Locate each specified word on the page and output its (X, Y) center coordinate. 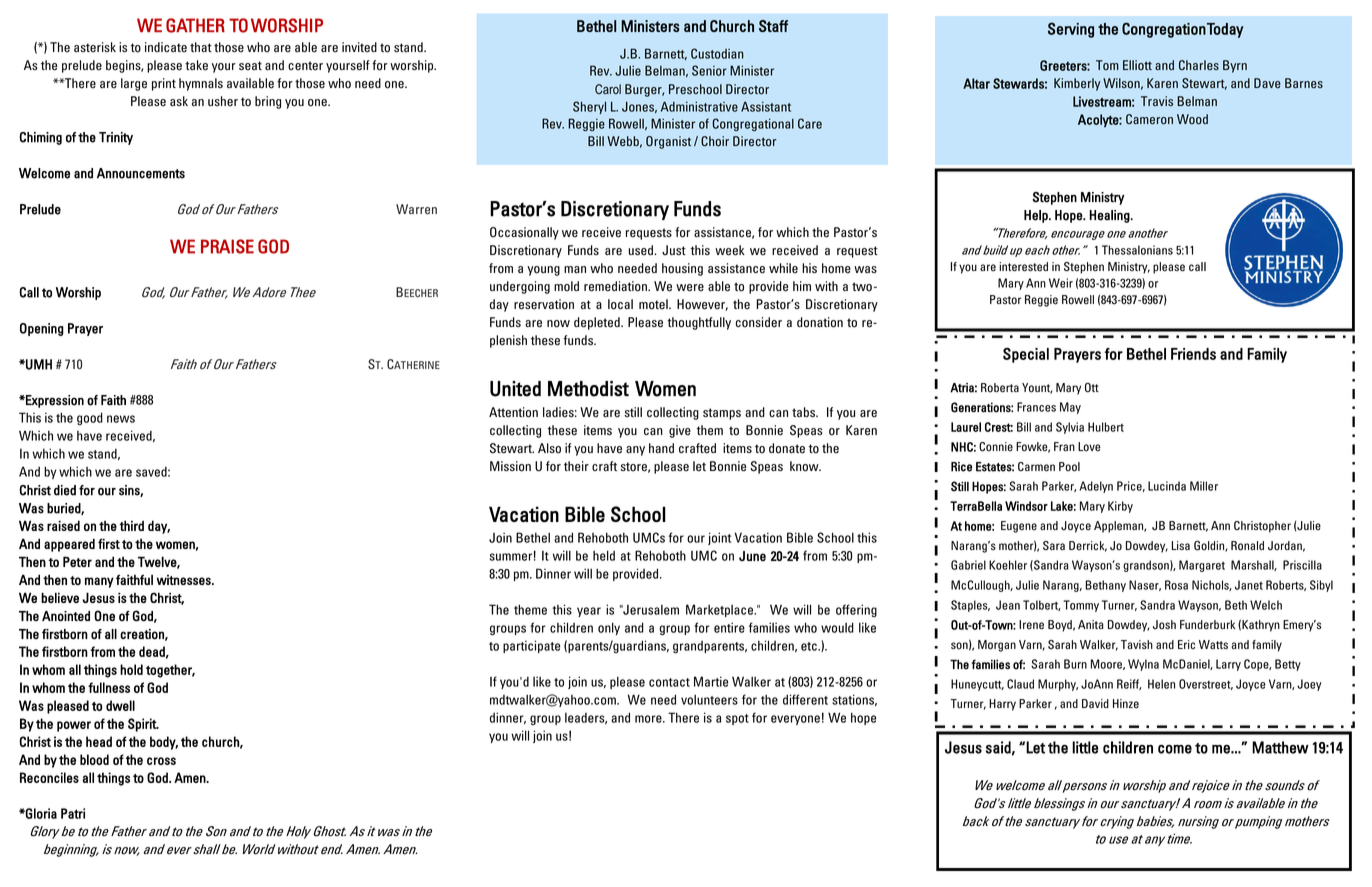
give (680, 431)
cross (161, 761)
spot (737, 719)
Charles (1199, 65)
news (121, 419)
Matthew (1280, 747)
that (201, 47)
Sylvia (1070, 428)
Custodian (717, 53)
